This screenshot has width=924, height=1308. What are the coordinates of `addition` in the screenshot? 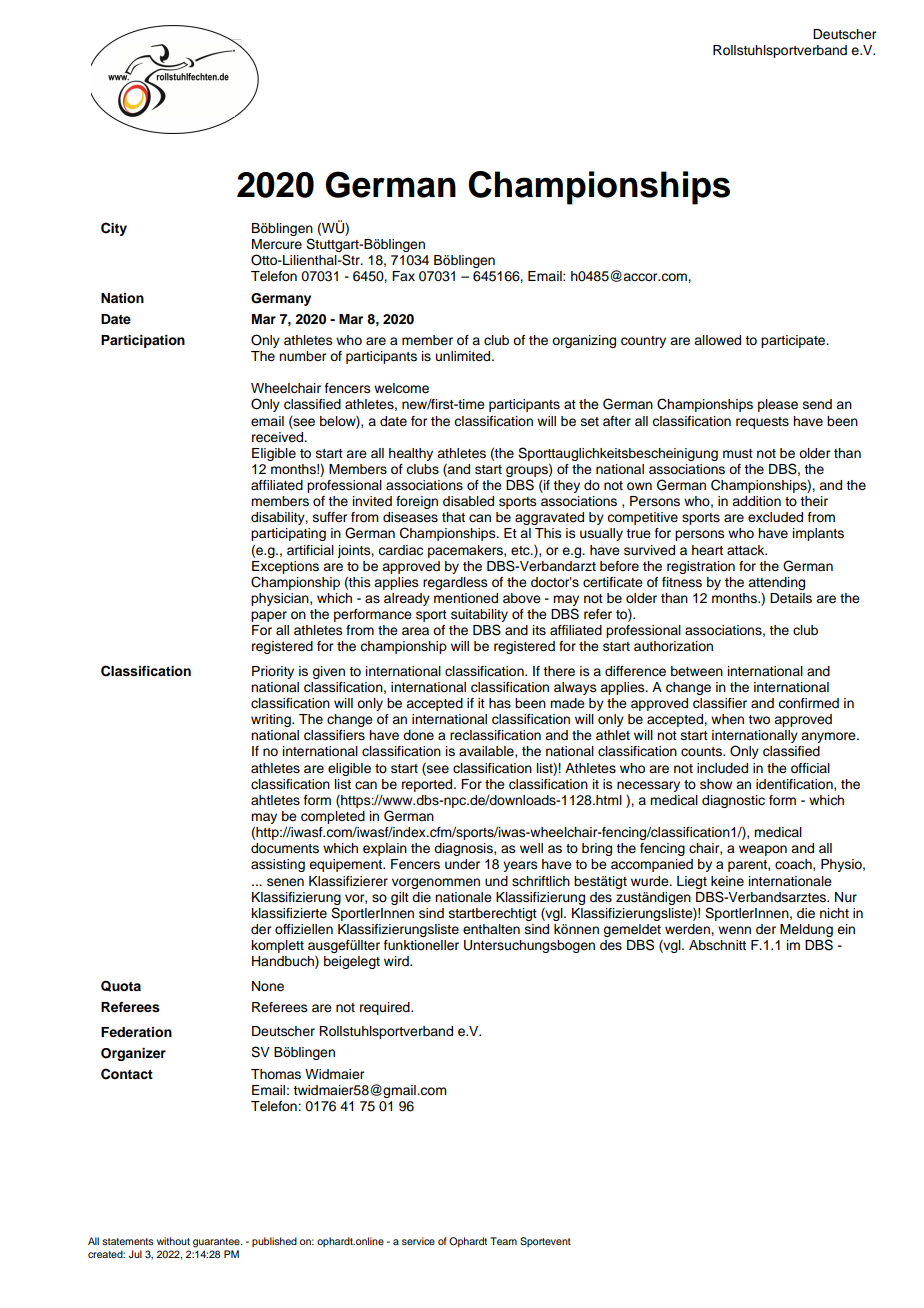 It's located at (756, 501).
